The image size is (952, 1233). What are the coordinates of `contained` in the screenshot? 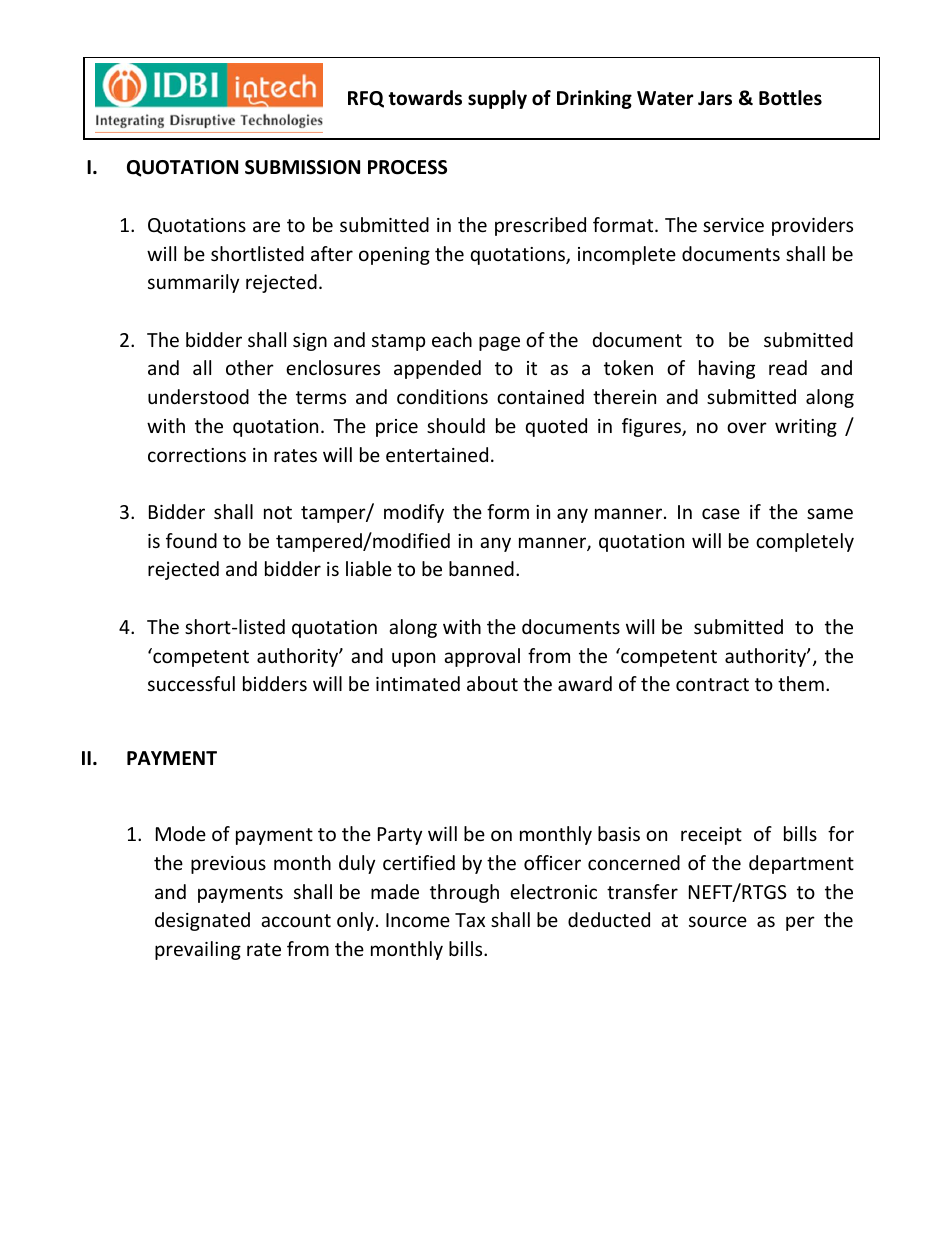 It's located at (540, 396).
